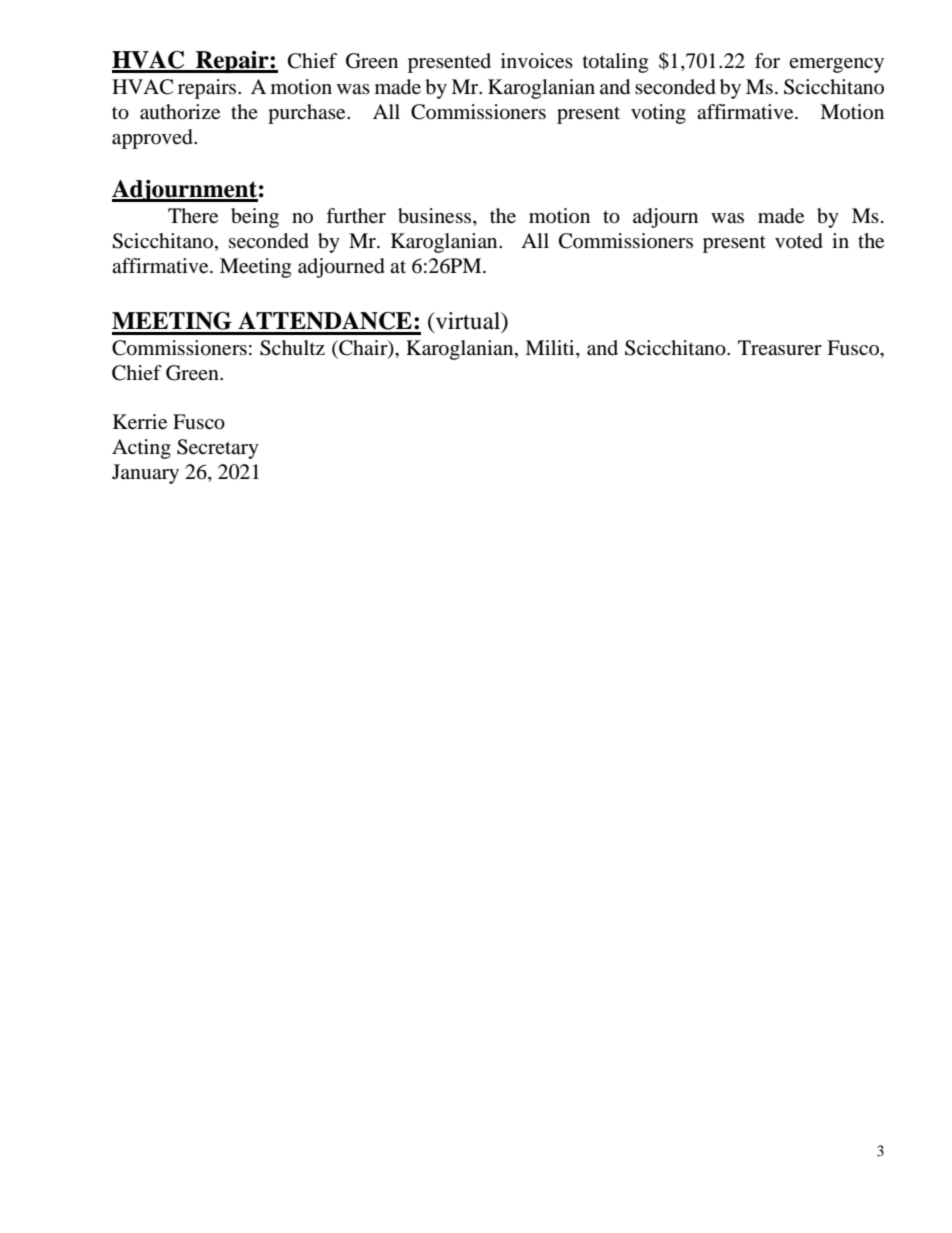 The image size is (952, 1233). Describe the element at coordinates (436, 216) in the screenshot. I see `business` at that location.
